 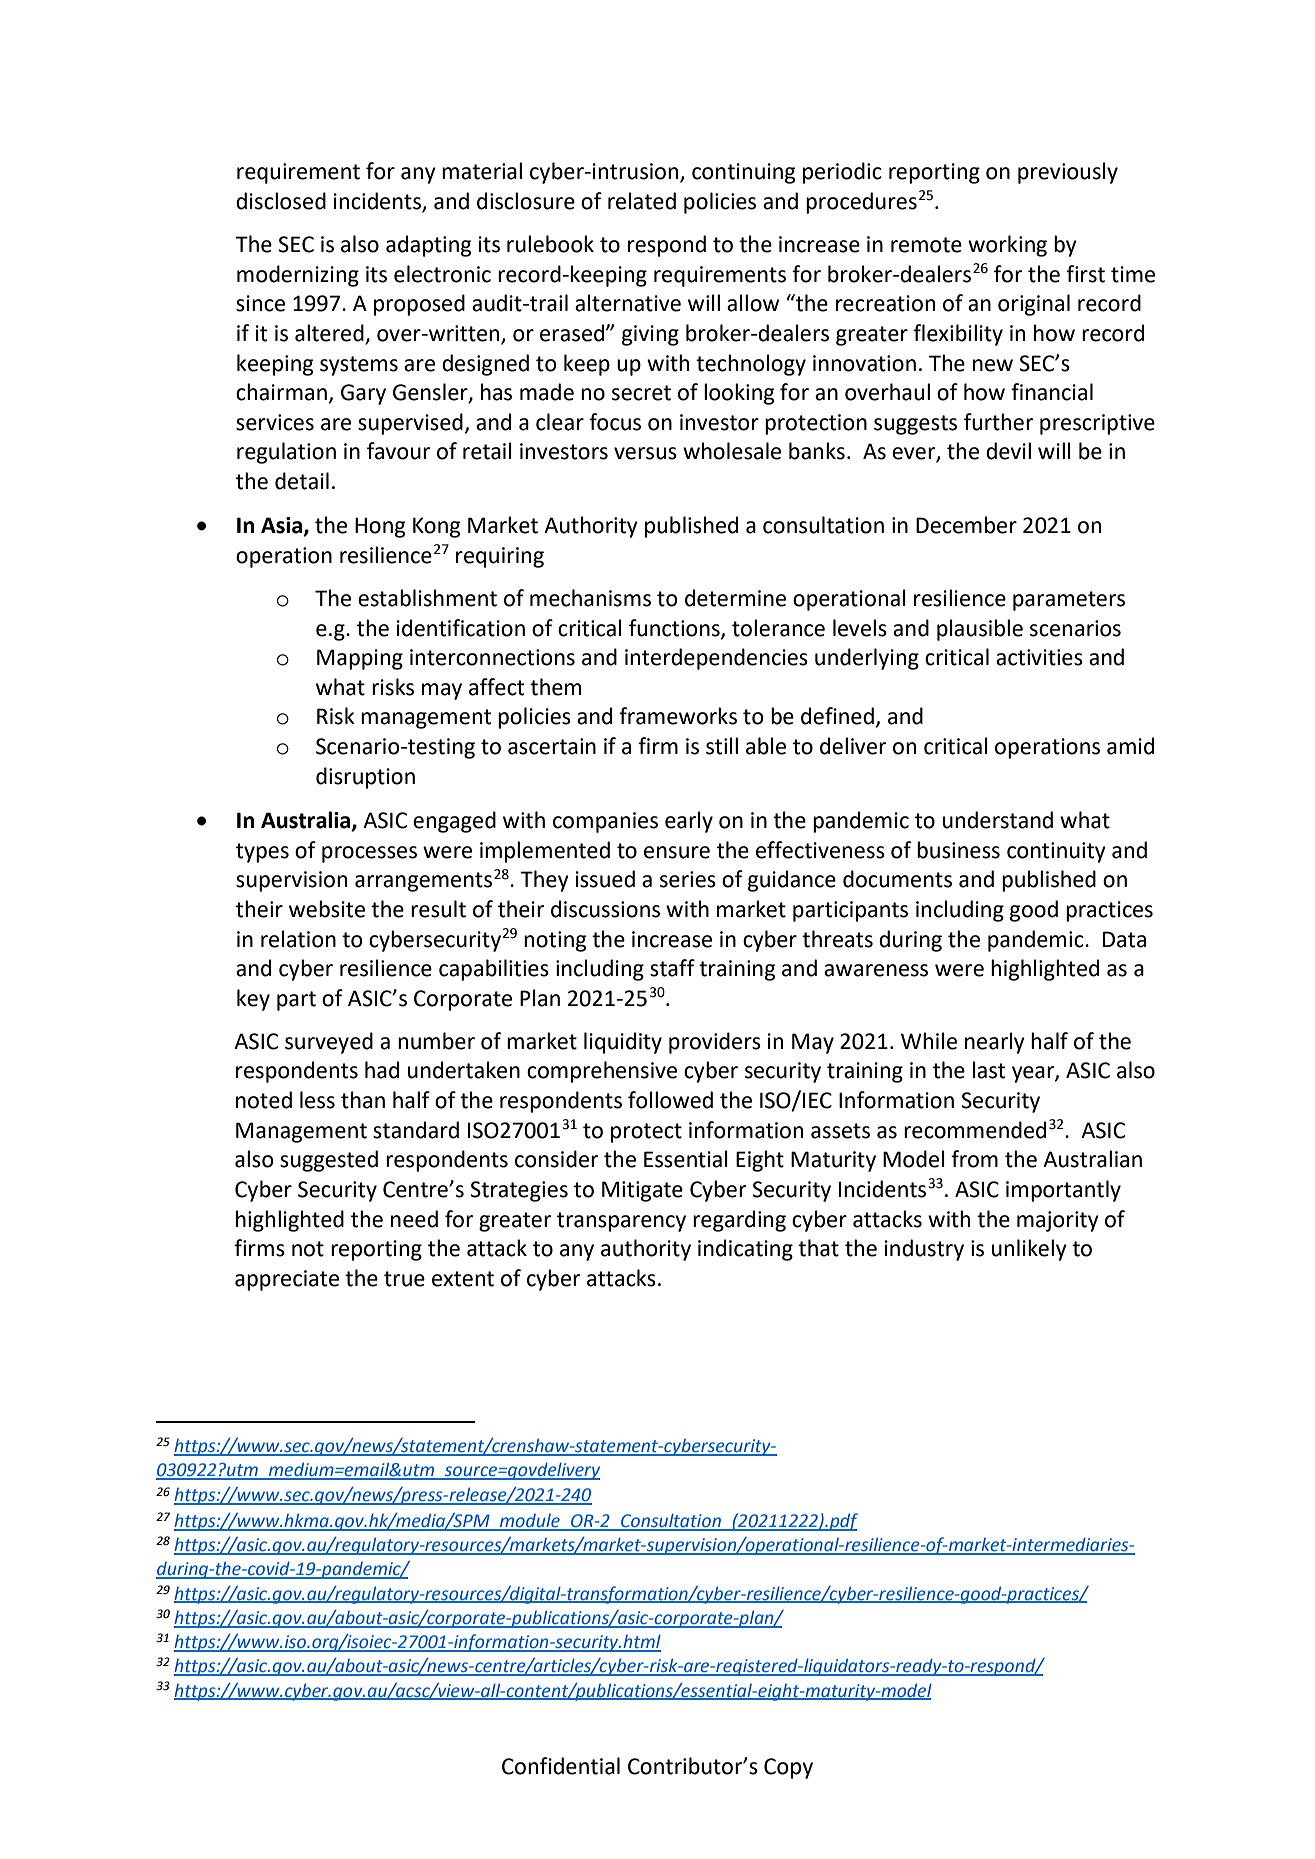 I want to click on Hong, so click(x=380, y=527).
